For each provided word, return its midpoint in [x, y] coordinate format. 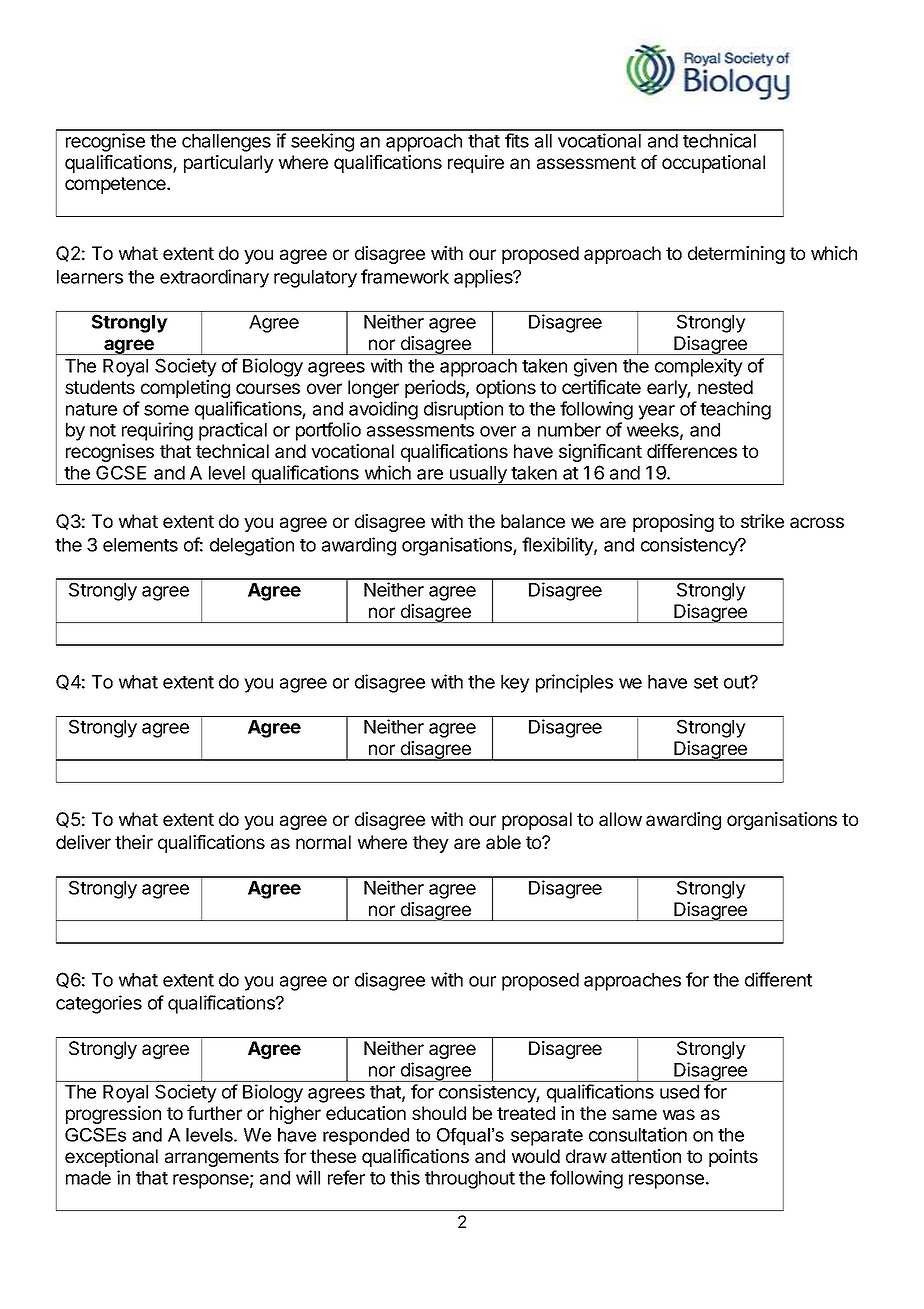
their [134, 842]
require [476, 164]
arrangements [222, 1158]
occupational [713, 164]
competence [116, 185]
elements [140, 545]
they [431, 844]
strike [762, 521]
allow [620, 819]
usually [478, 475]
